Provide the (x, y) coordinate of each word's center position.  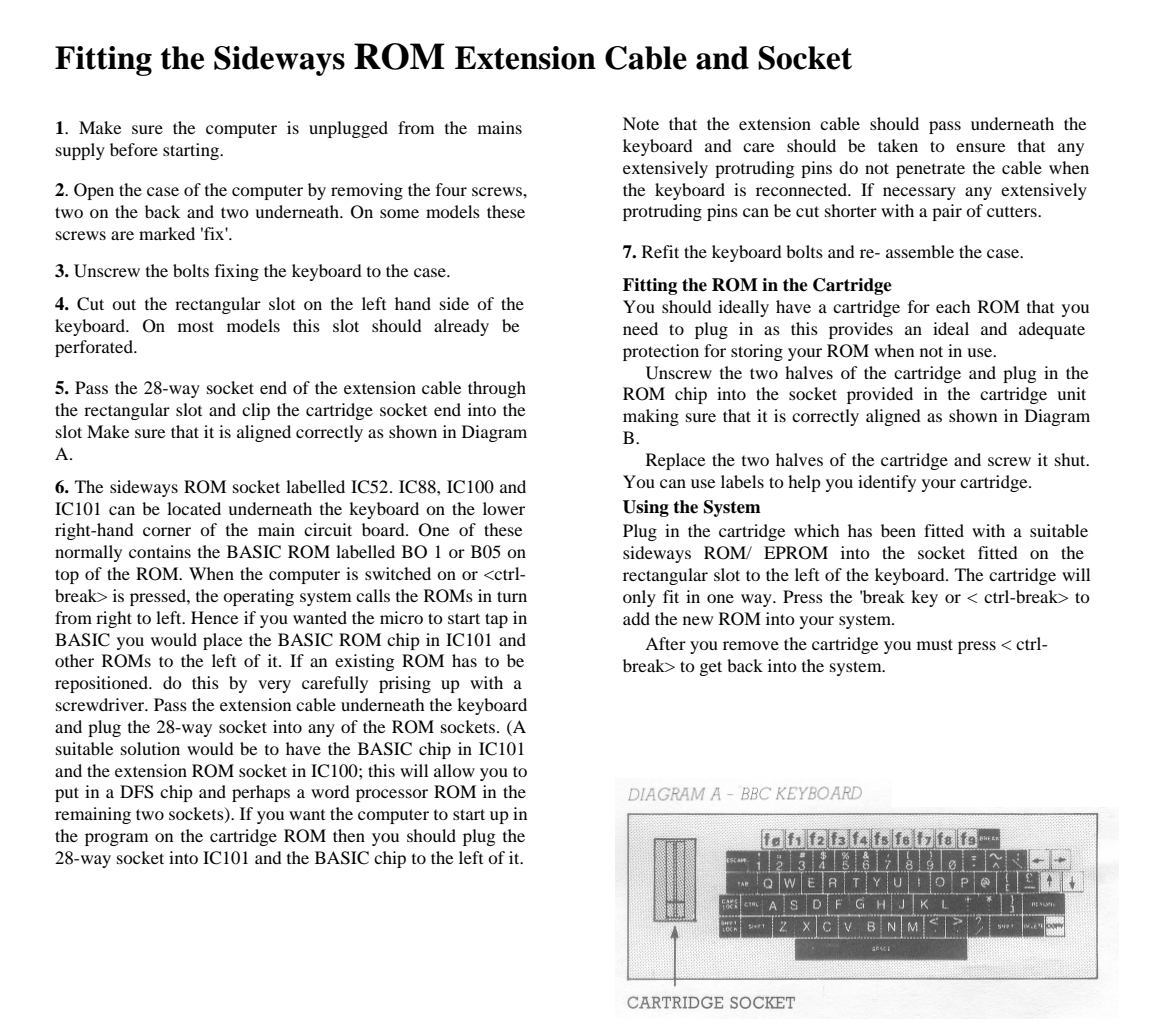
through (497, 389)
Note (641, 123)
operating (258, 597)
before (134, 149)
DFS (137, 792)
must (935, 644)
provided (880, 395)
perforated (95, 348)
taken (898, 145)
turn (512, 596)
